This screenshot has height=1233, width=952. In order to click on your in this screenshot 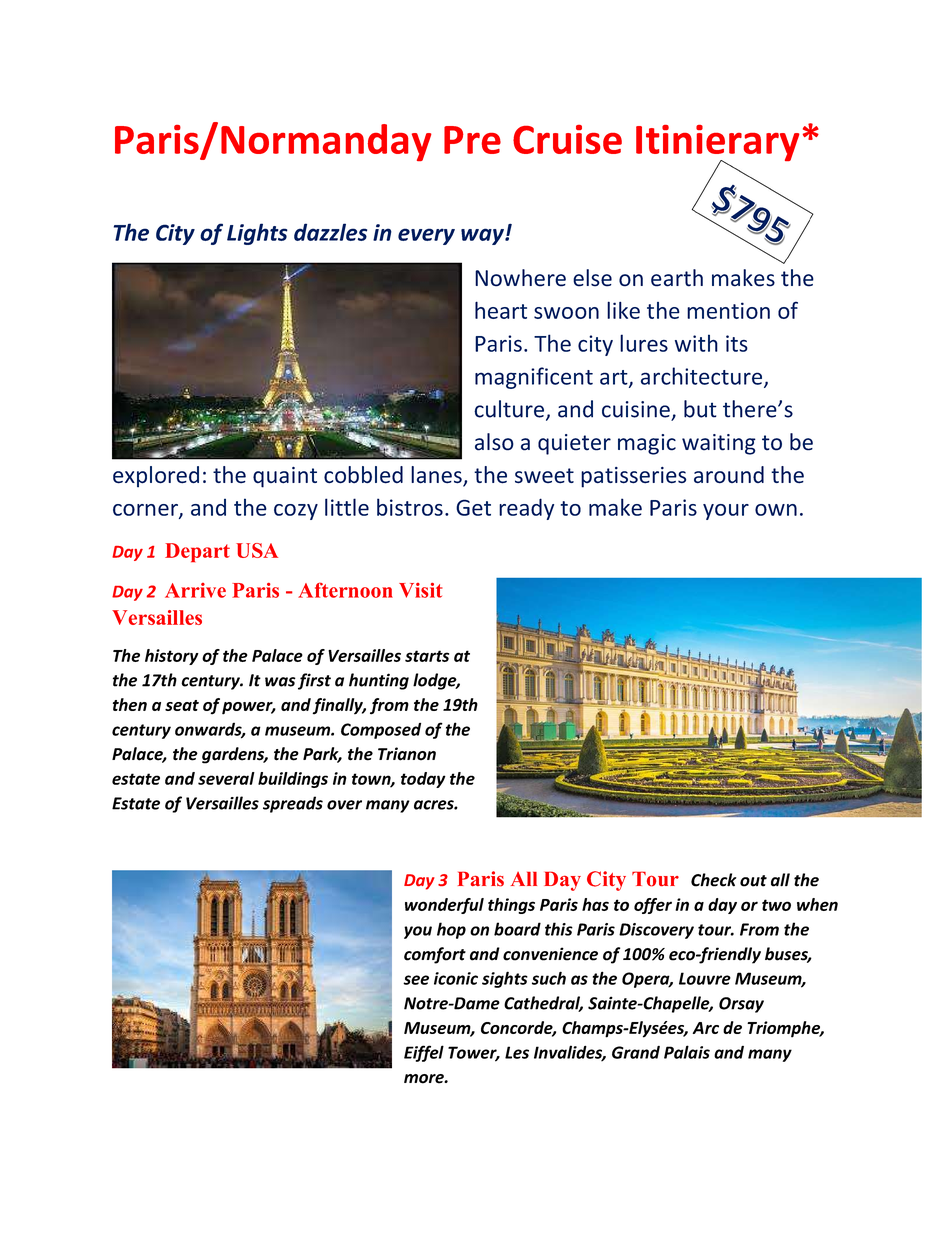, I will do `click(726, 512)`.
